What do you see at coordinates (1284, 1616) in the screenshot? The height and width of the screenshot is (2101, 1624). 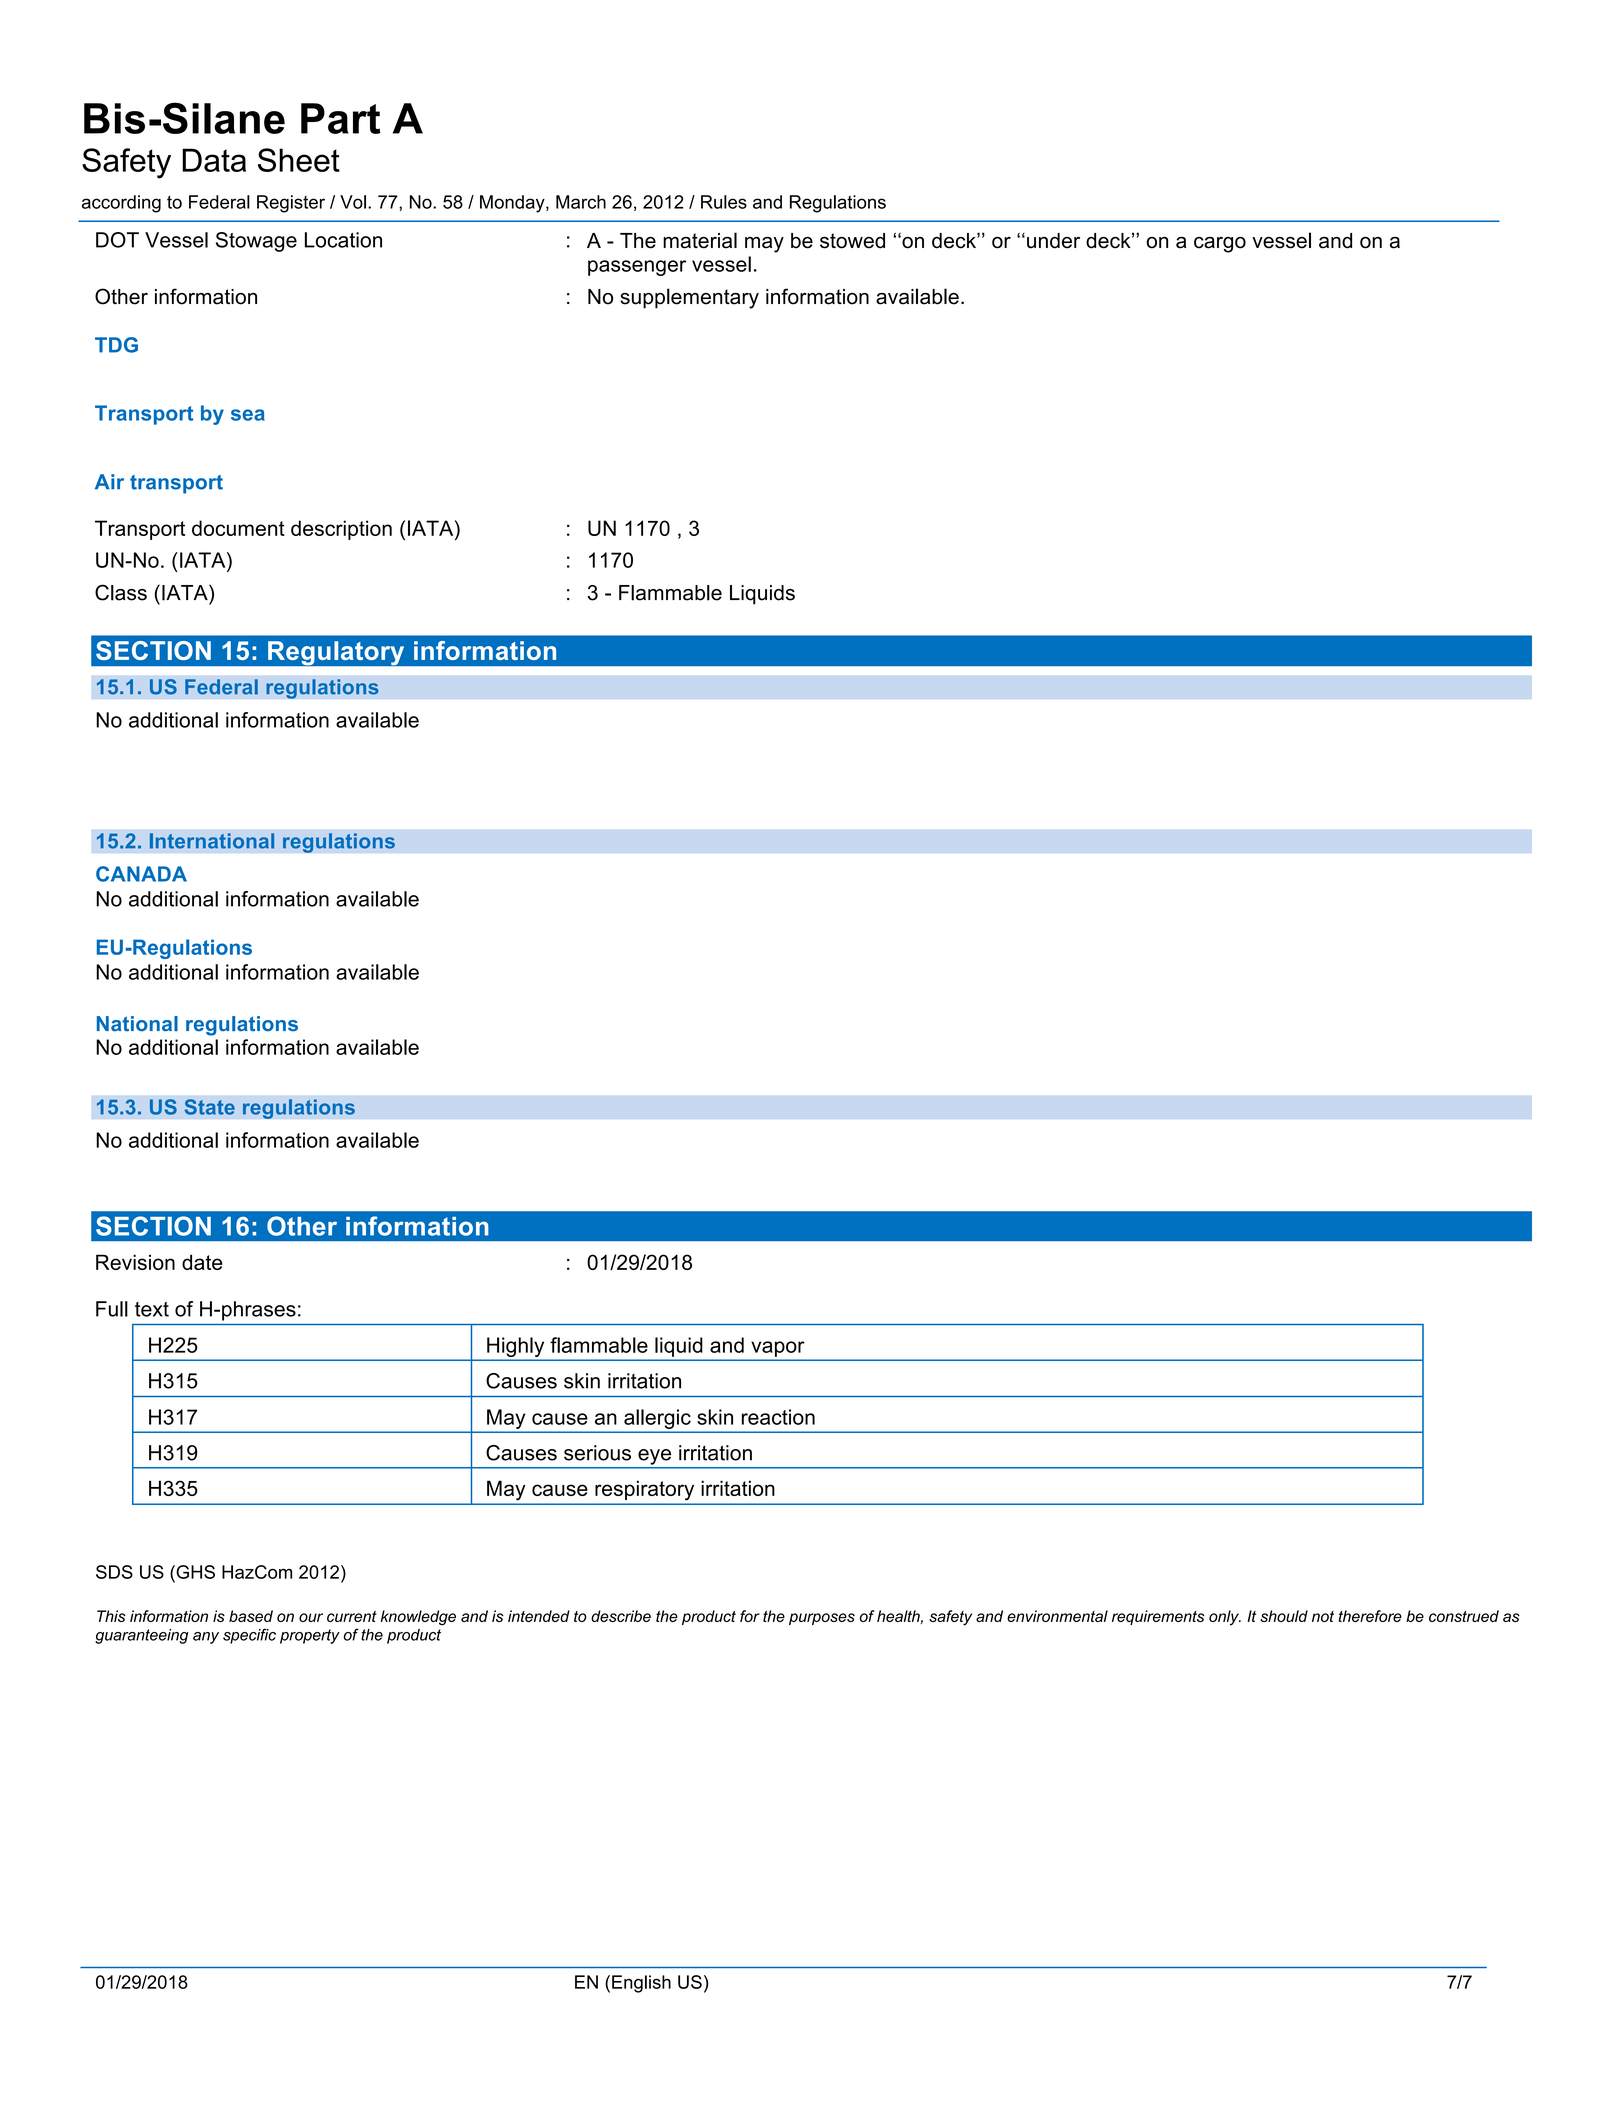 I see `should` at bounding box center [1284, 1616].
